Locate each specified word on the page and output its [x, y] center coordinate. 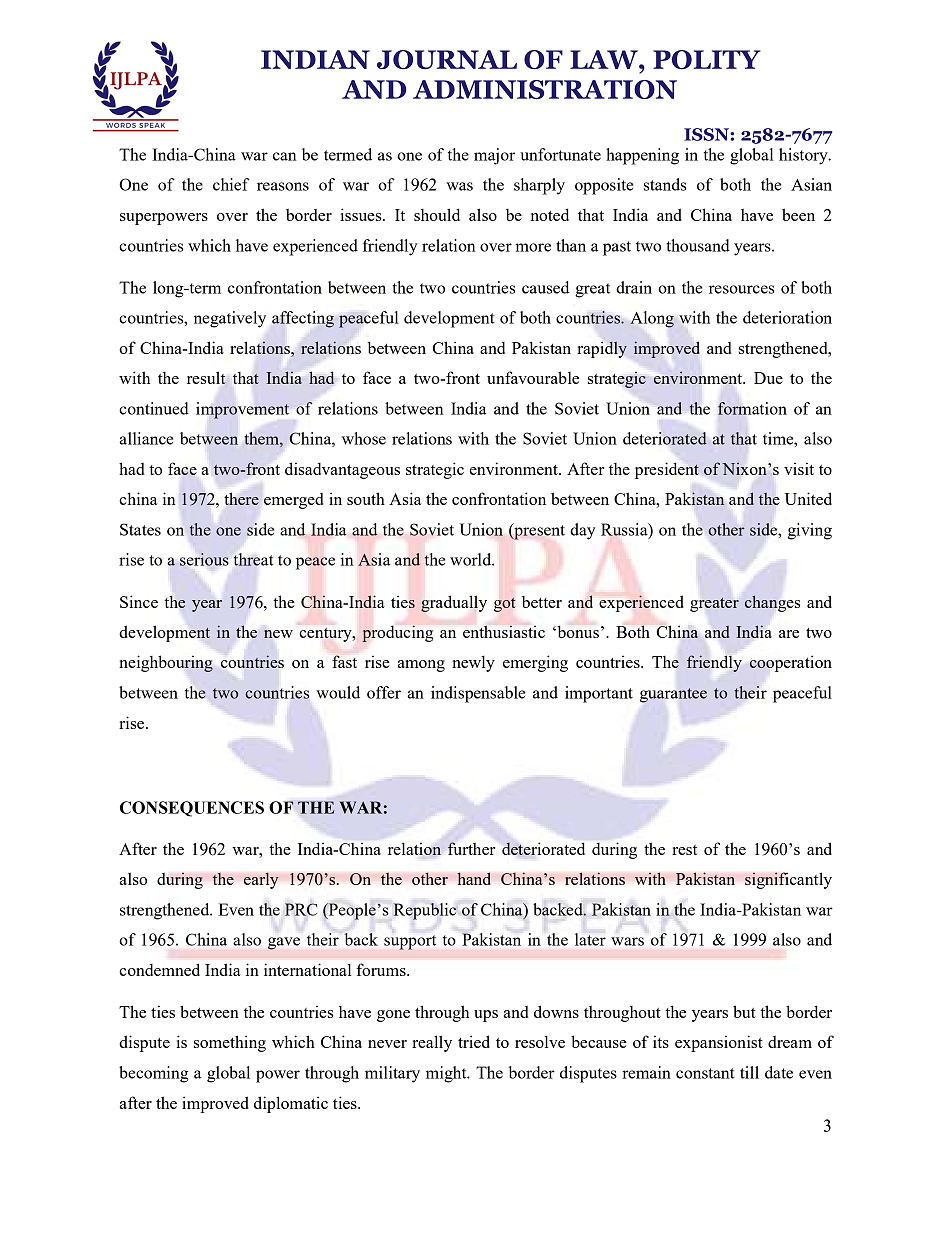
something [230, 1043]
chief [231, 184]
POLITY [707, 59]
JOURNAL [447, 59]
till [749, 1072]
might [447, 1074]
